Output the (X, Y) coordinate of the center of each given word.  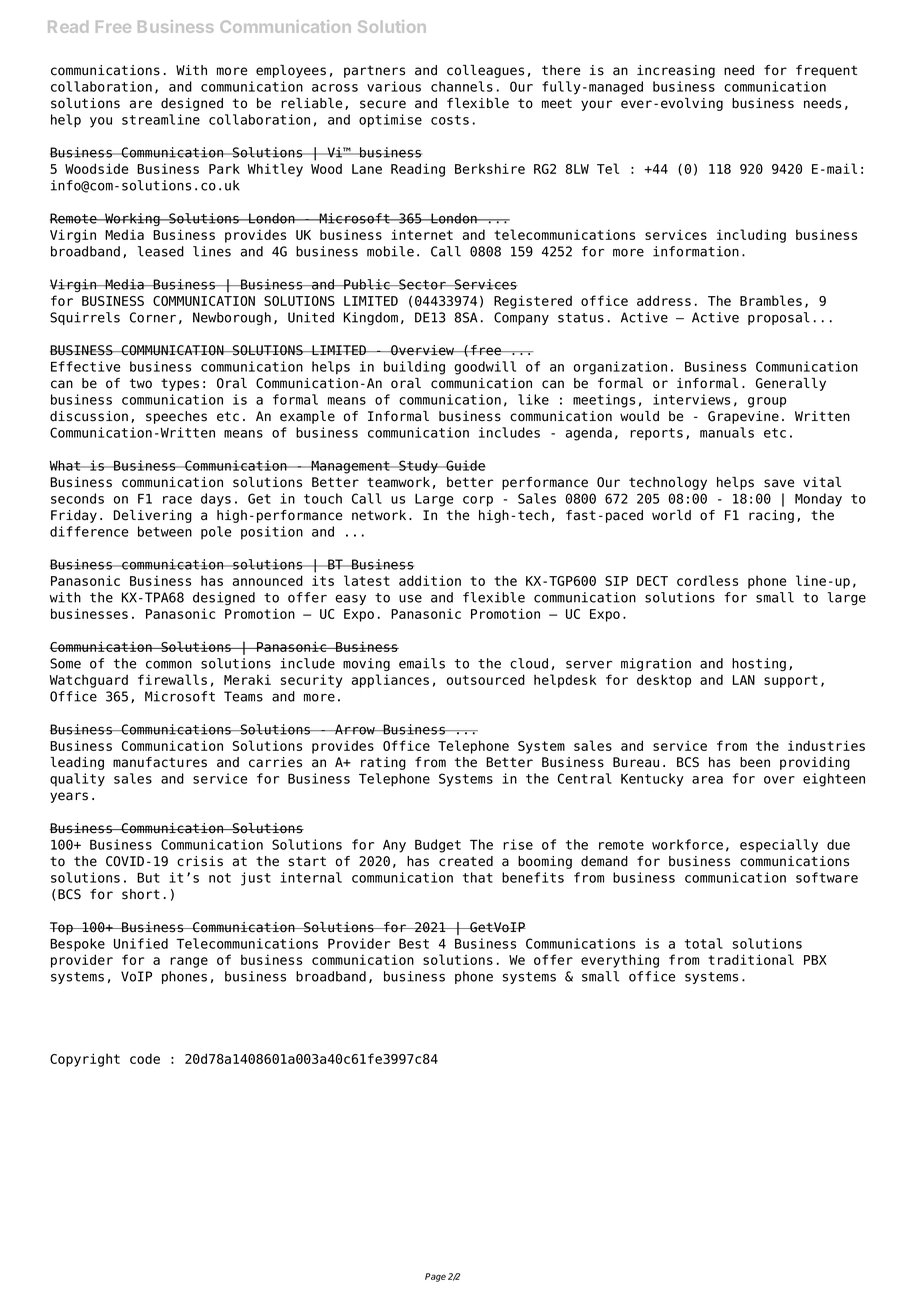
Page (435, 1277)
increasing (676, 71)
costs (450, 120)
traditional (751, 959)
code (145, 1058)
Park (224, 168)
